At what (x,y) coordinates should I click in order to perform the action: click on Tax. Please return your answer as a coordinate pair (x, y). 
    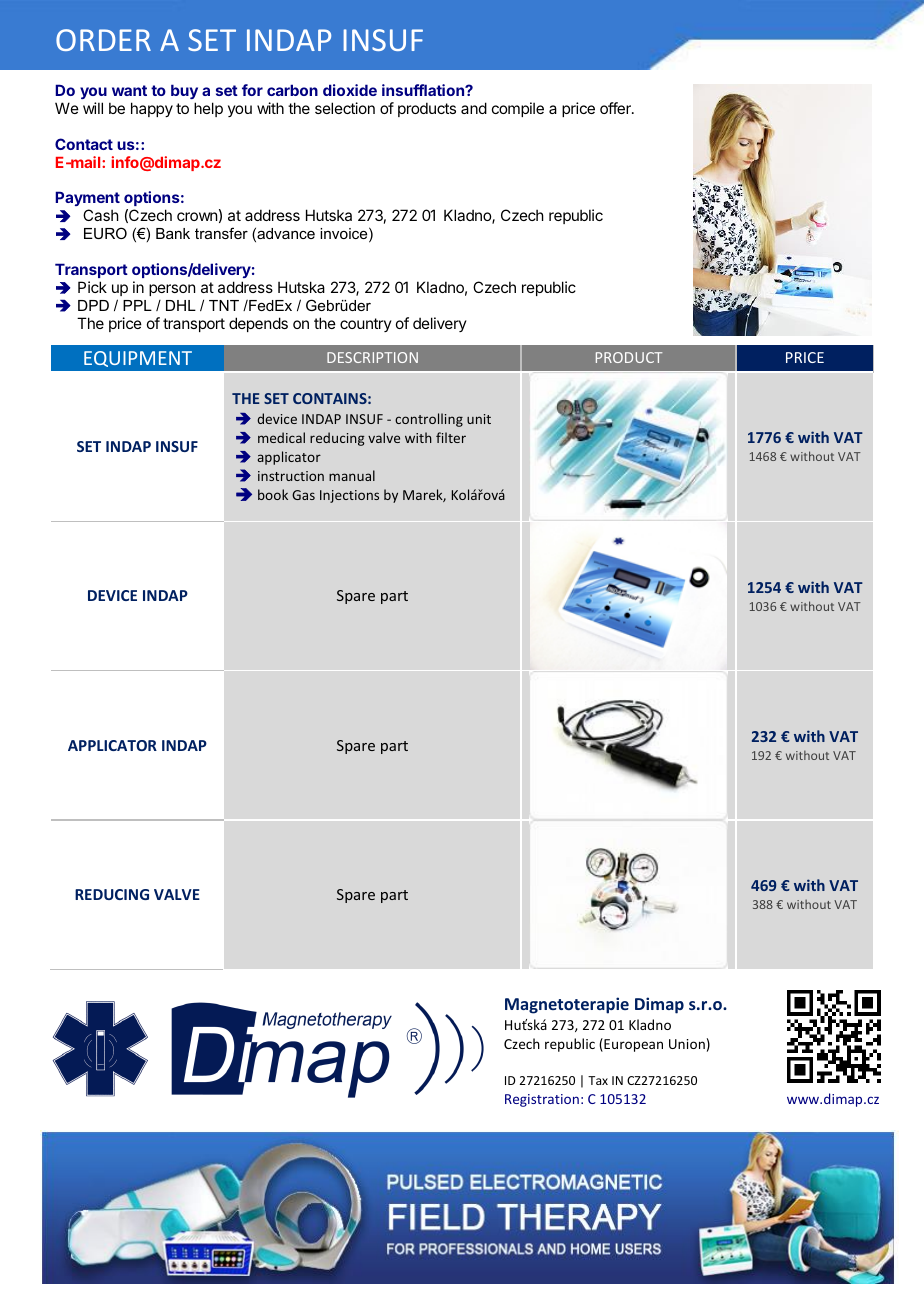
    Looking at the image, I should click on (598, 1080).
